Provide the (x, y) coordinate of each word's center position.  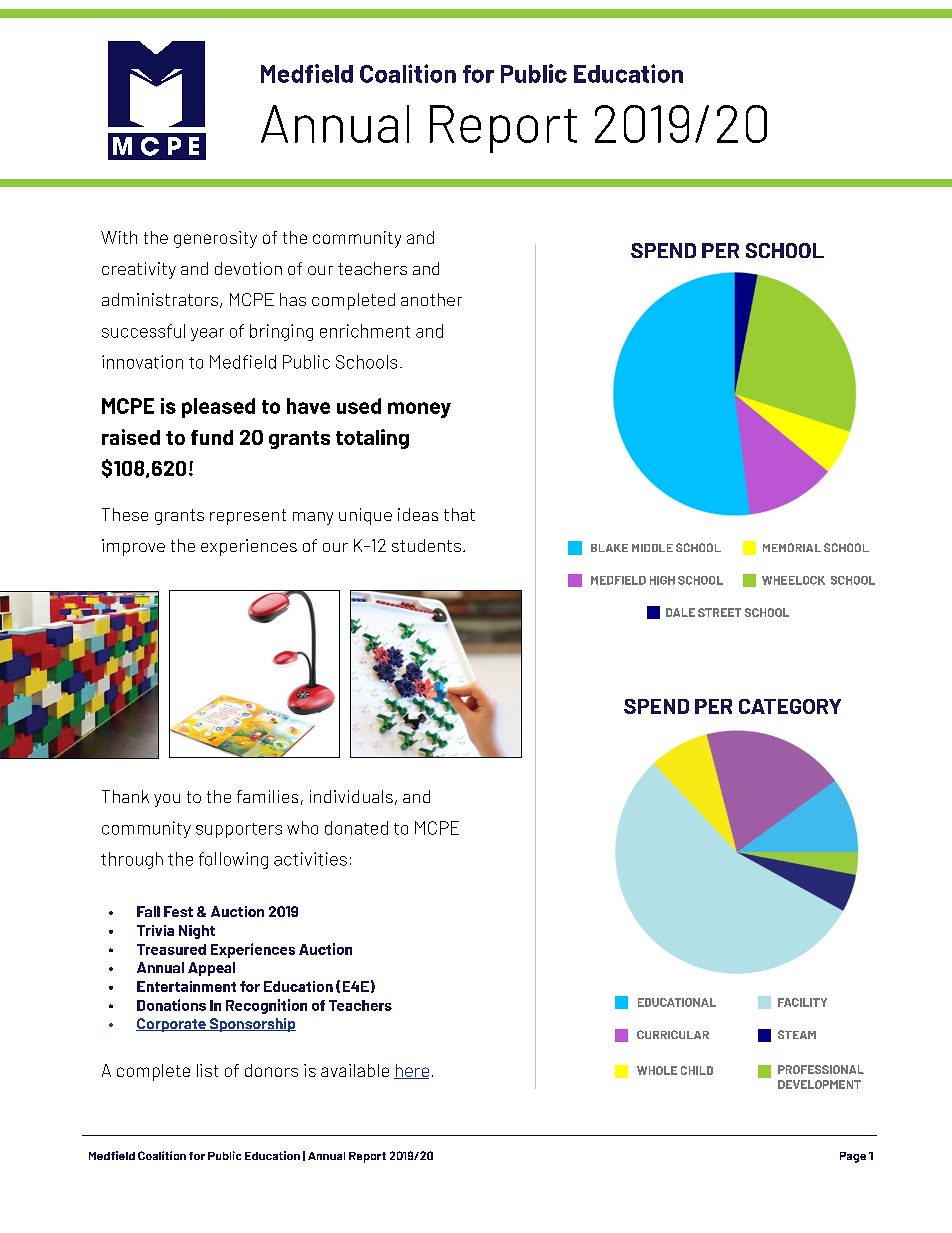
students (426, 545)
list (207, 1070)
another (431, 299)
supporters (239, 830)
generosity (215, 239)
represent (248, 517)
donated (356, 828)
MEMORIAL (792, 547)
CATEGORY (790, 706)
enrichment (365, 331)
